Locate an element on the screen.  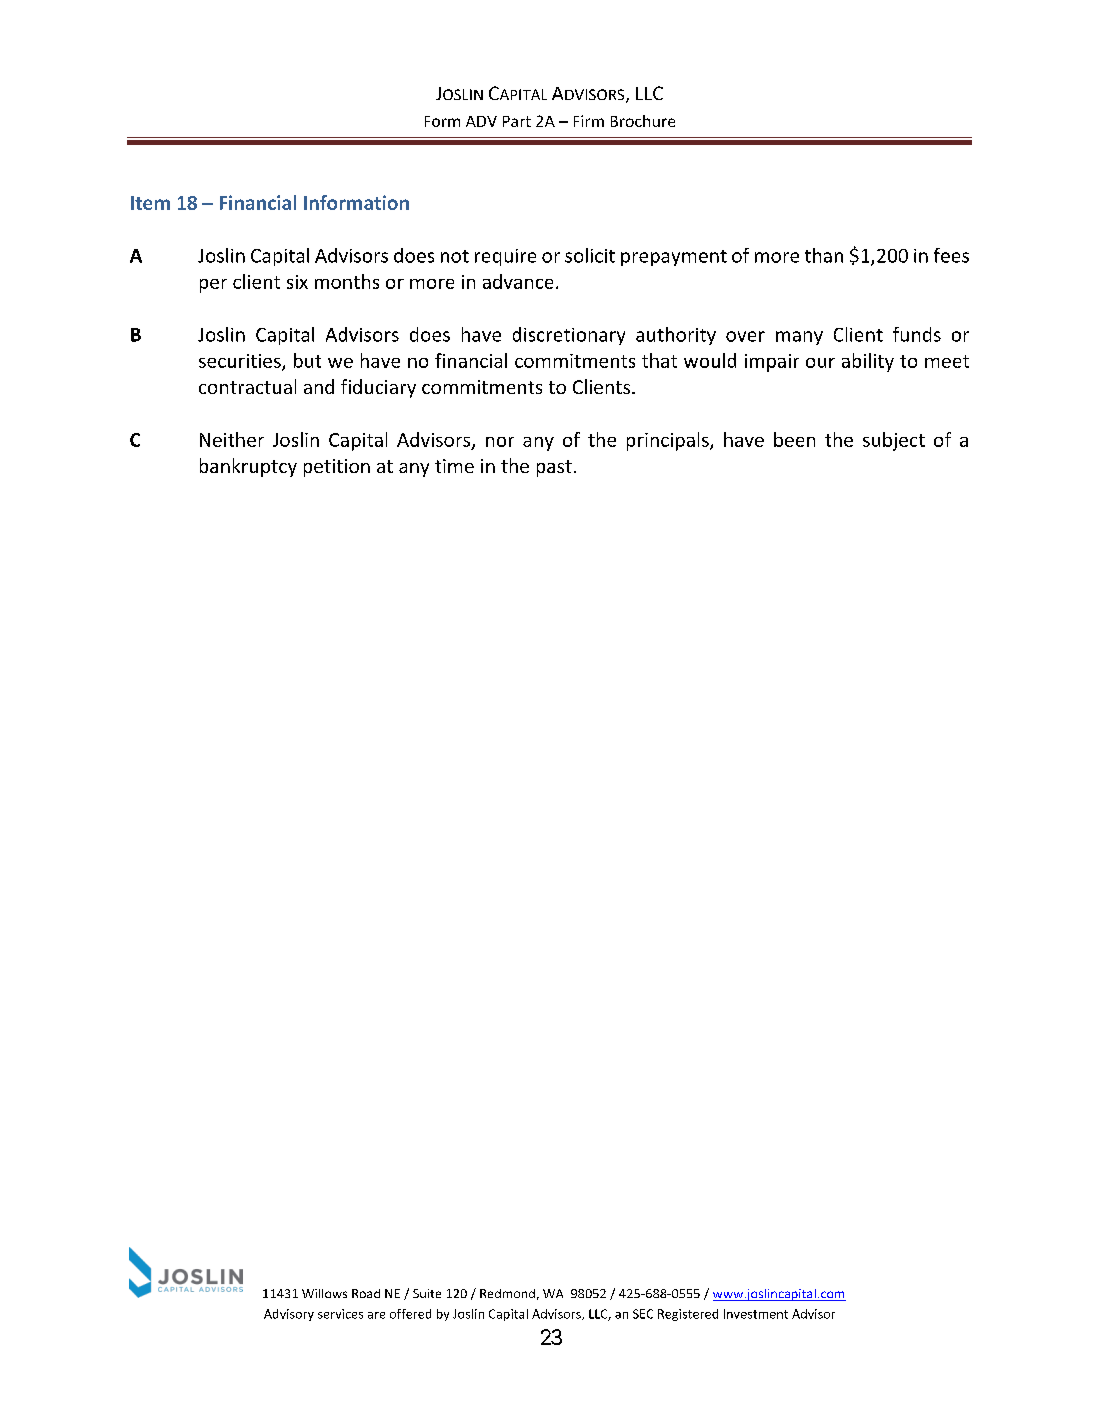
subject is located at coordinates (894, 441).
